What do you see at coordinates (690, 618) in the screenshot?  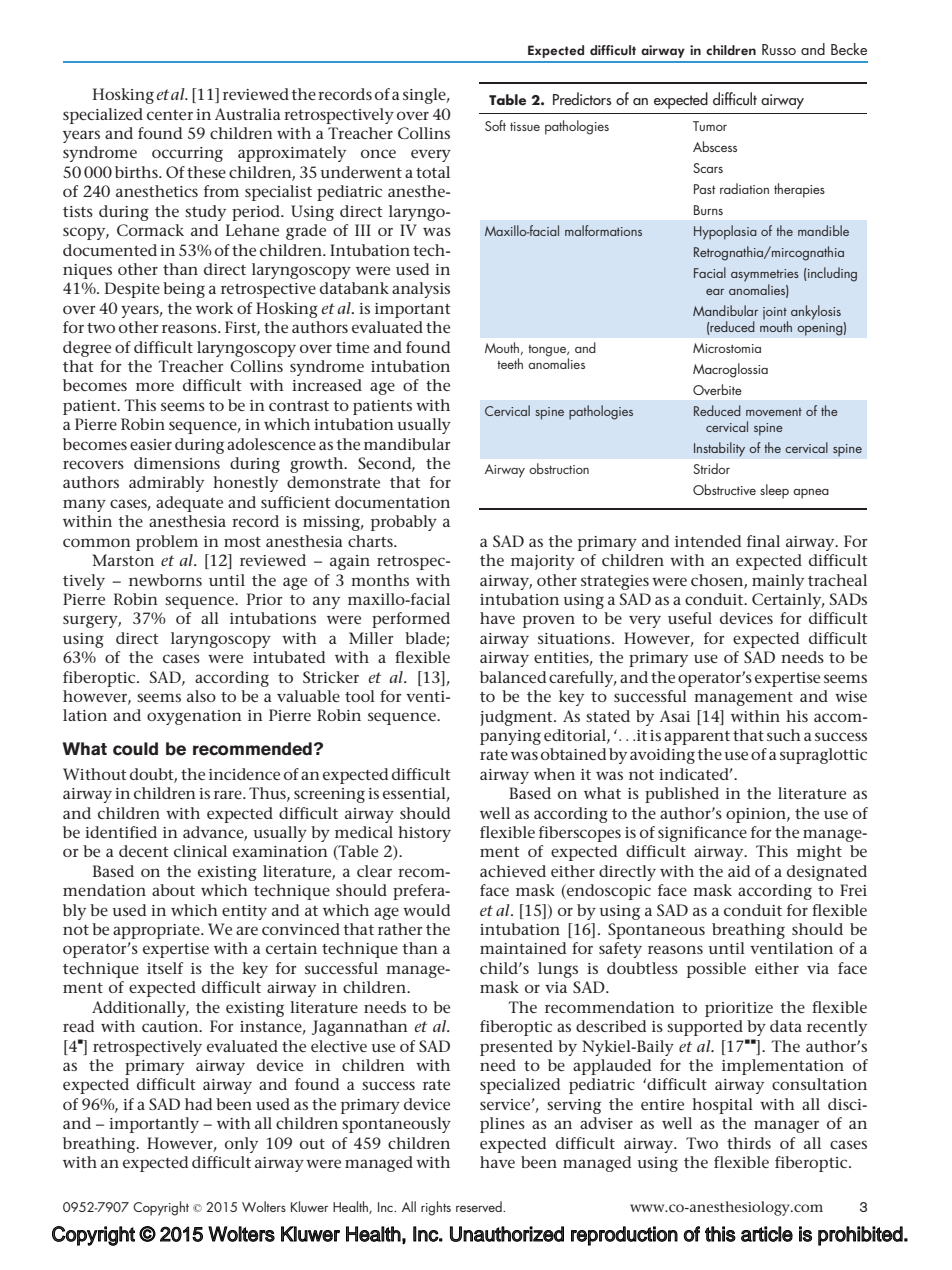 I see `useful` at bounding box center [690, 618].
